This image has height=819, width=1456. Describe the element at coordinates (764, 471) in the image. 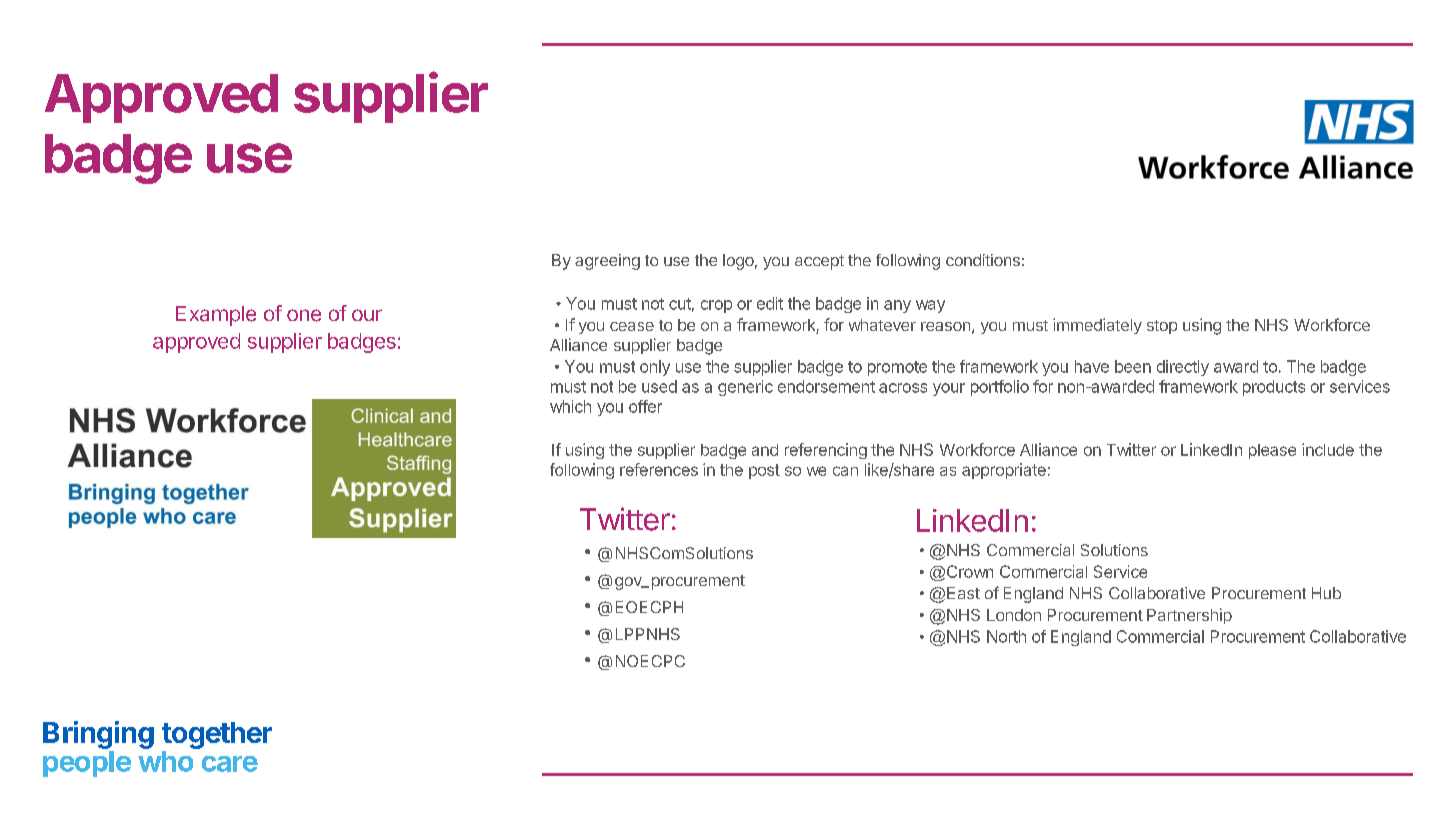

I see `post` at that location.
